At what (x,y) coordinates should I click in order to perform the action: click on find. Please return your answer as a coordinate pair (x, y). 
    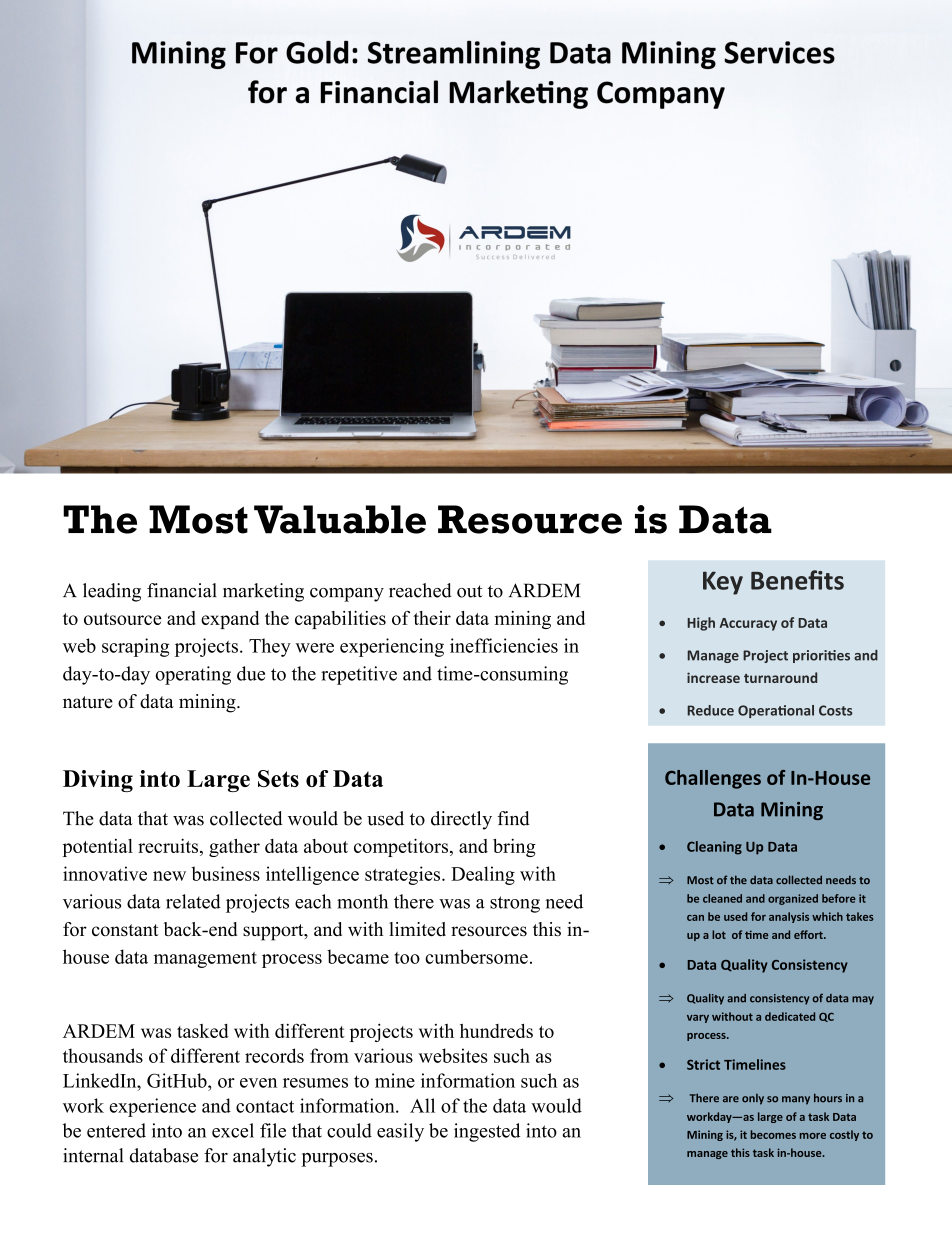
    Looking at the image, I should click on (513, 818).
